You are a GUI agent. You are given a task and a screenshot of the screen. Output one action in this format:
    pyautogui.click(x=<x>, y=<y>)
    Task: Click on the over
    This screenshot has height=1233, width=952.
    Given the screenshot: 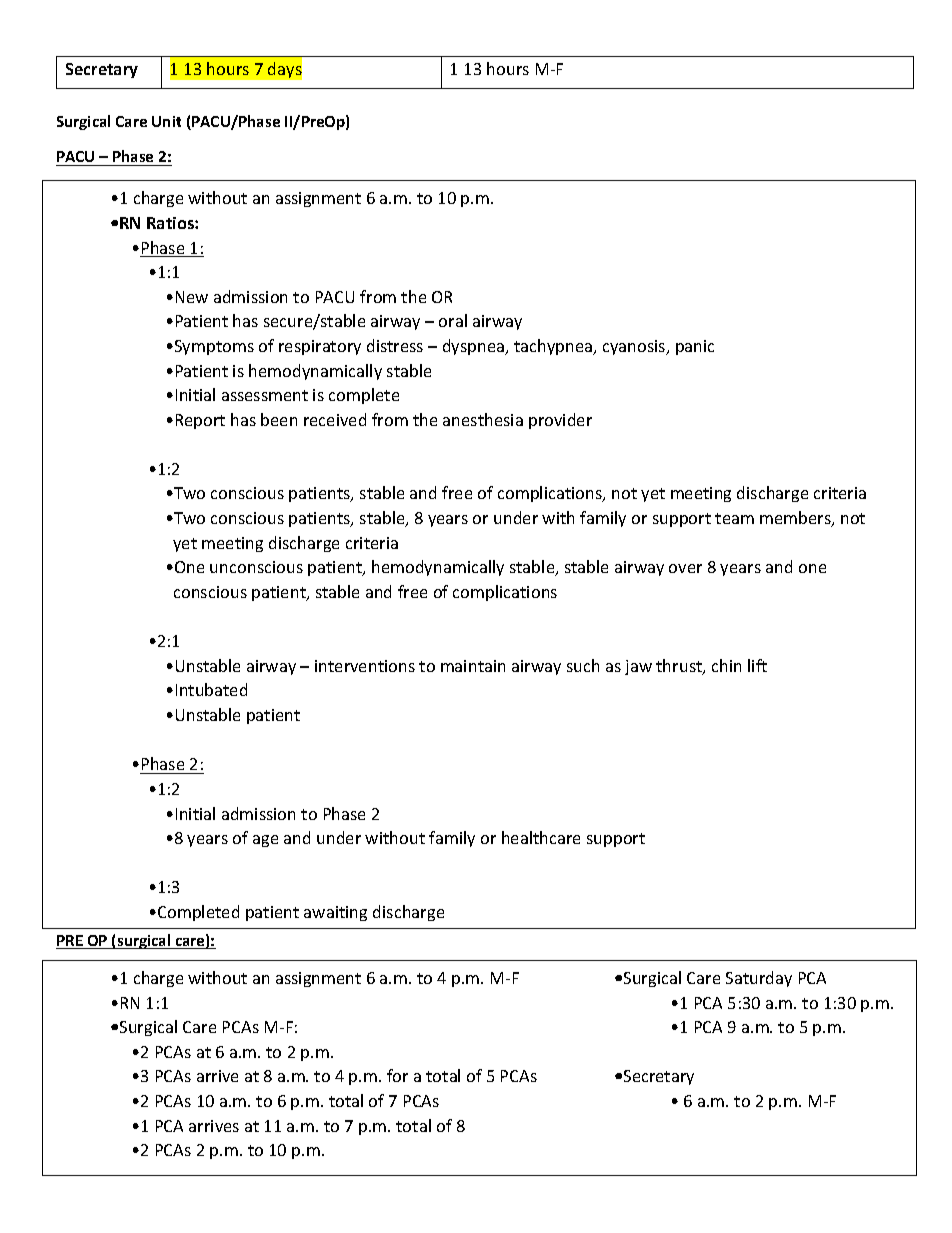 What is the action you would take?
    pyautogui.click(x=685, y=568)
